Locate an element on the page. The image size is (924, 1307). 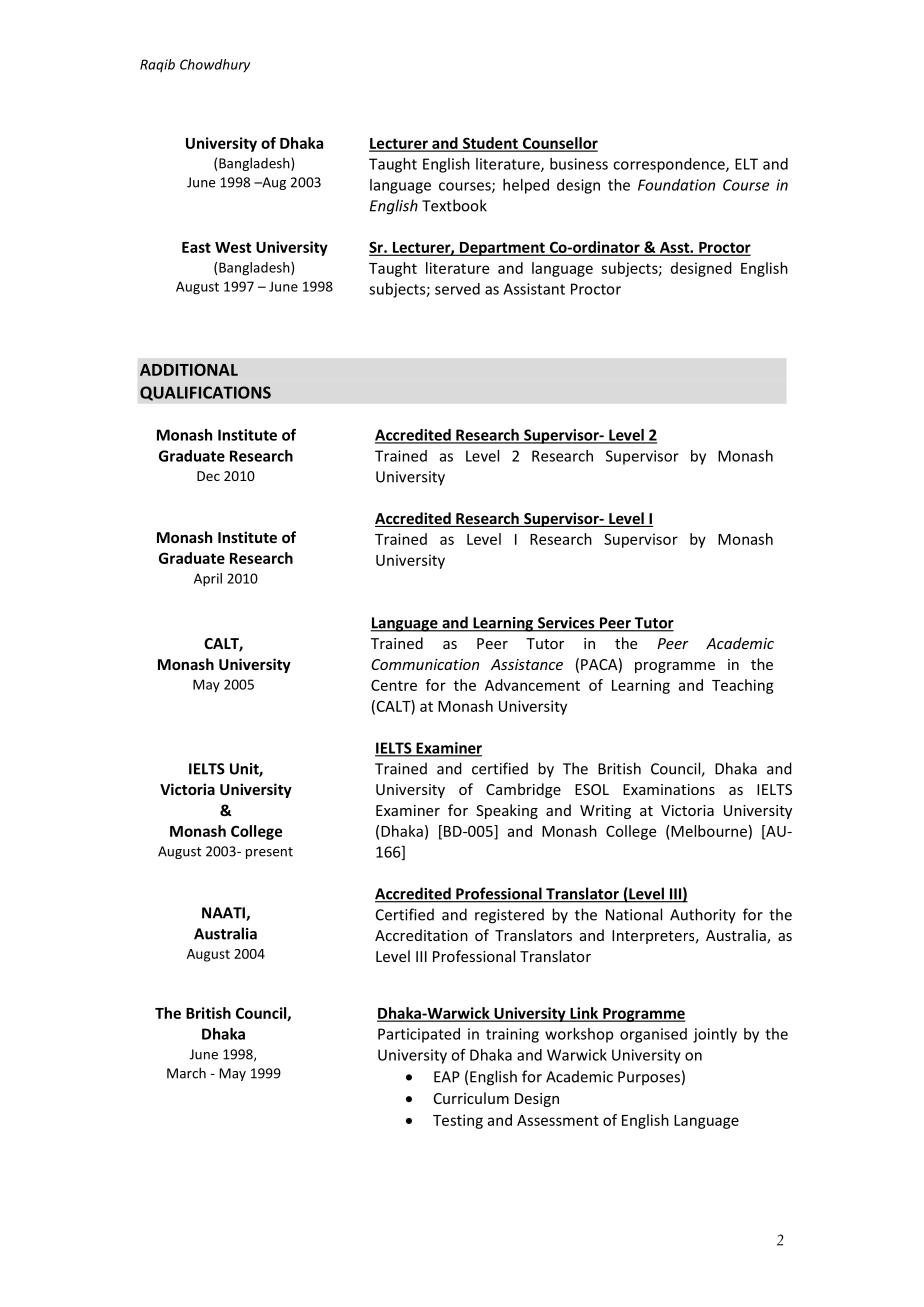
Cambridge is located at coordinates (523, 790).
